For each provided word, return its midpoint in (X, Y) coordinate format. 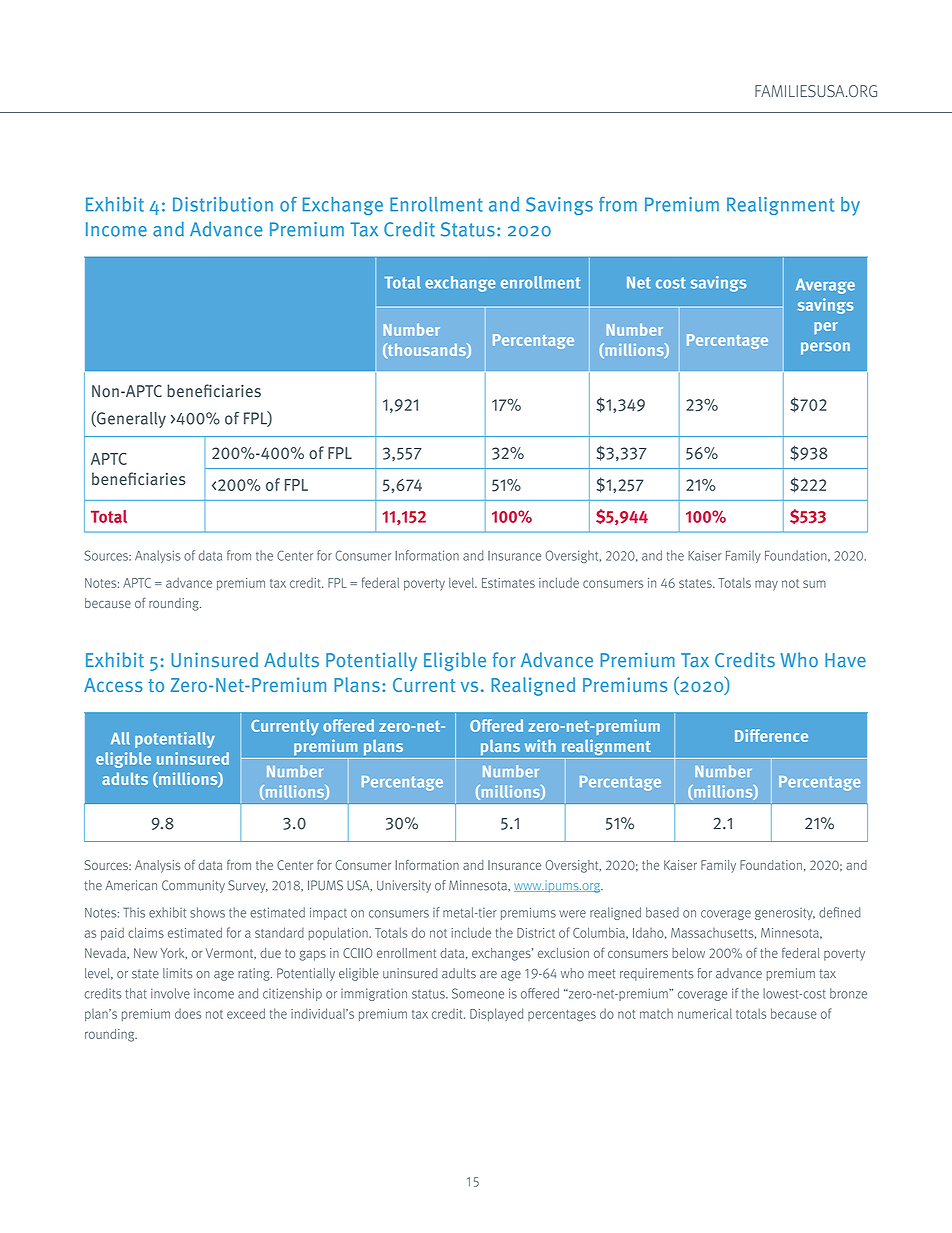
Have (845, 660)
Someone (478, 993)
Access (113, 685)
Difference (771, 735)
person (825, 348)
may (766, 585)
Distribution (223, 204)
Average (825, 286)
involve (170, 993)
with (540, 745)
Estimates (508, 583)
